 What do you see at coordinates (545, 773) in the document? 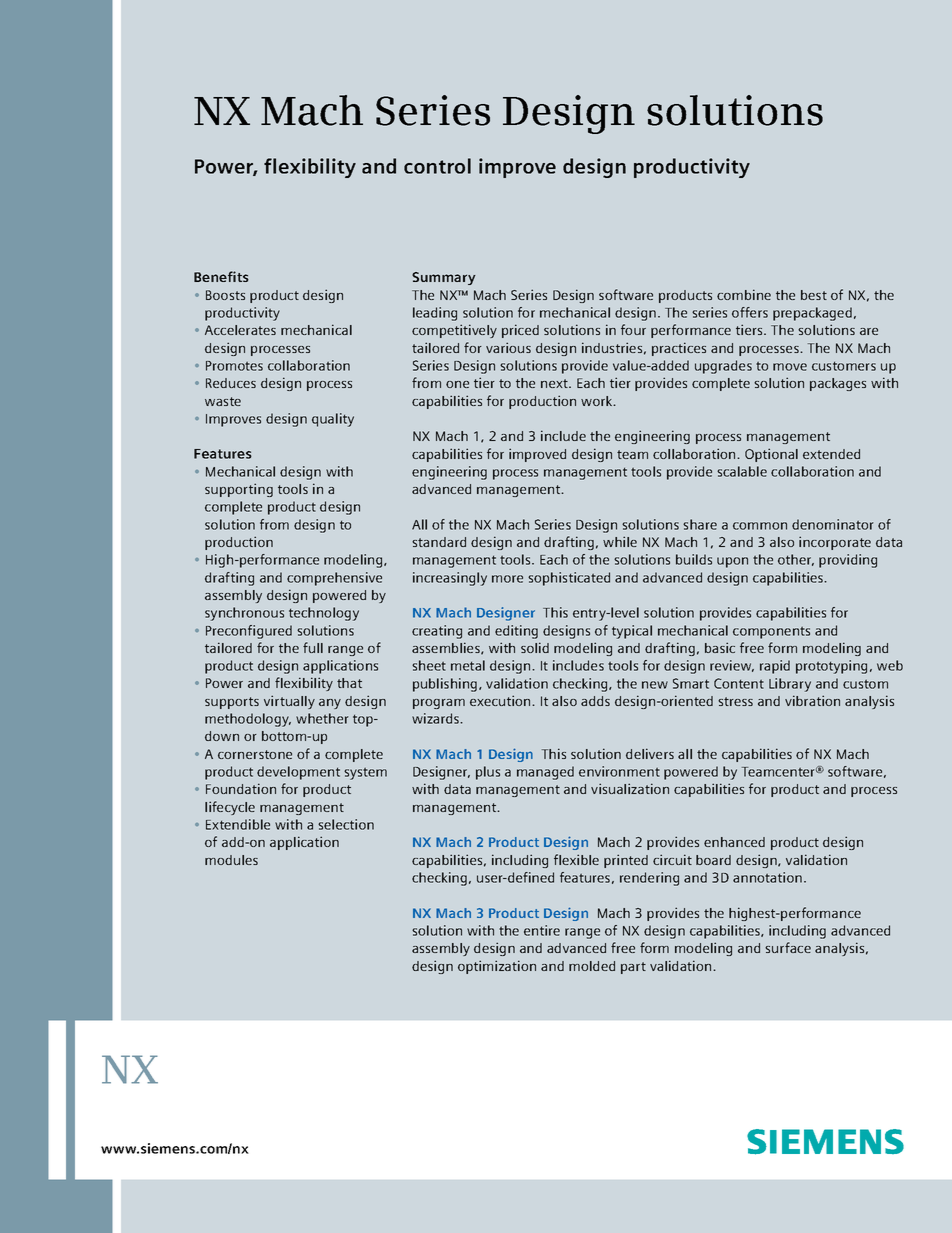
I see `managed` at bounding box center [545, 773].
